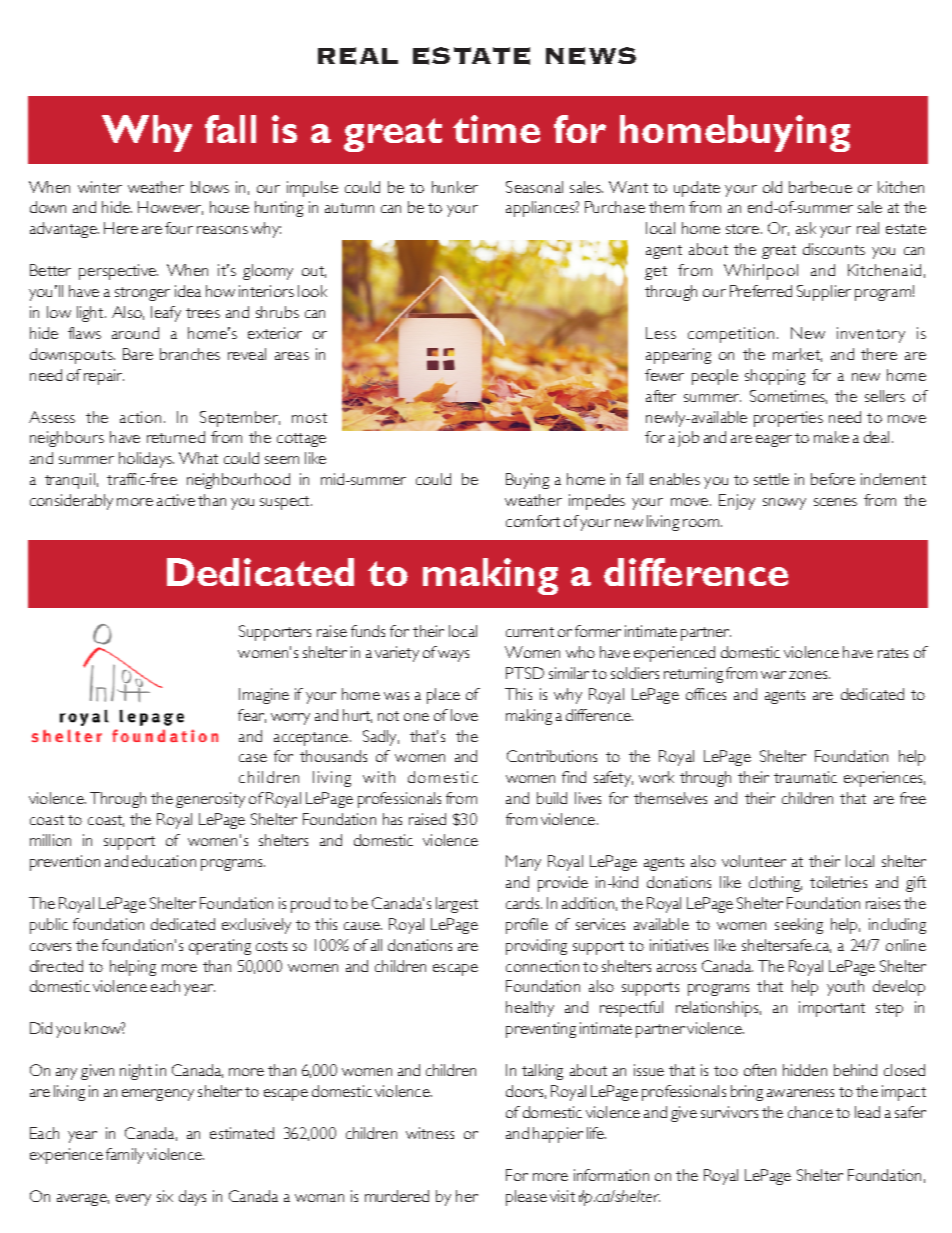  Describe the element at coordinates (775, 377) in the page. I see `shopping` at that location.
